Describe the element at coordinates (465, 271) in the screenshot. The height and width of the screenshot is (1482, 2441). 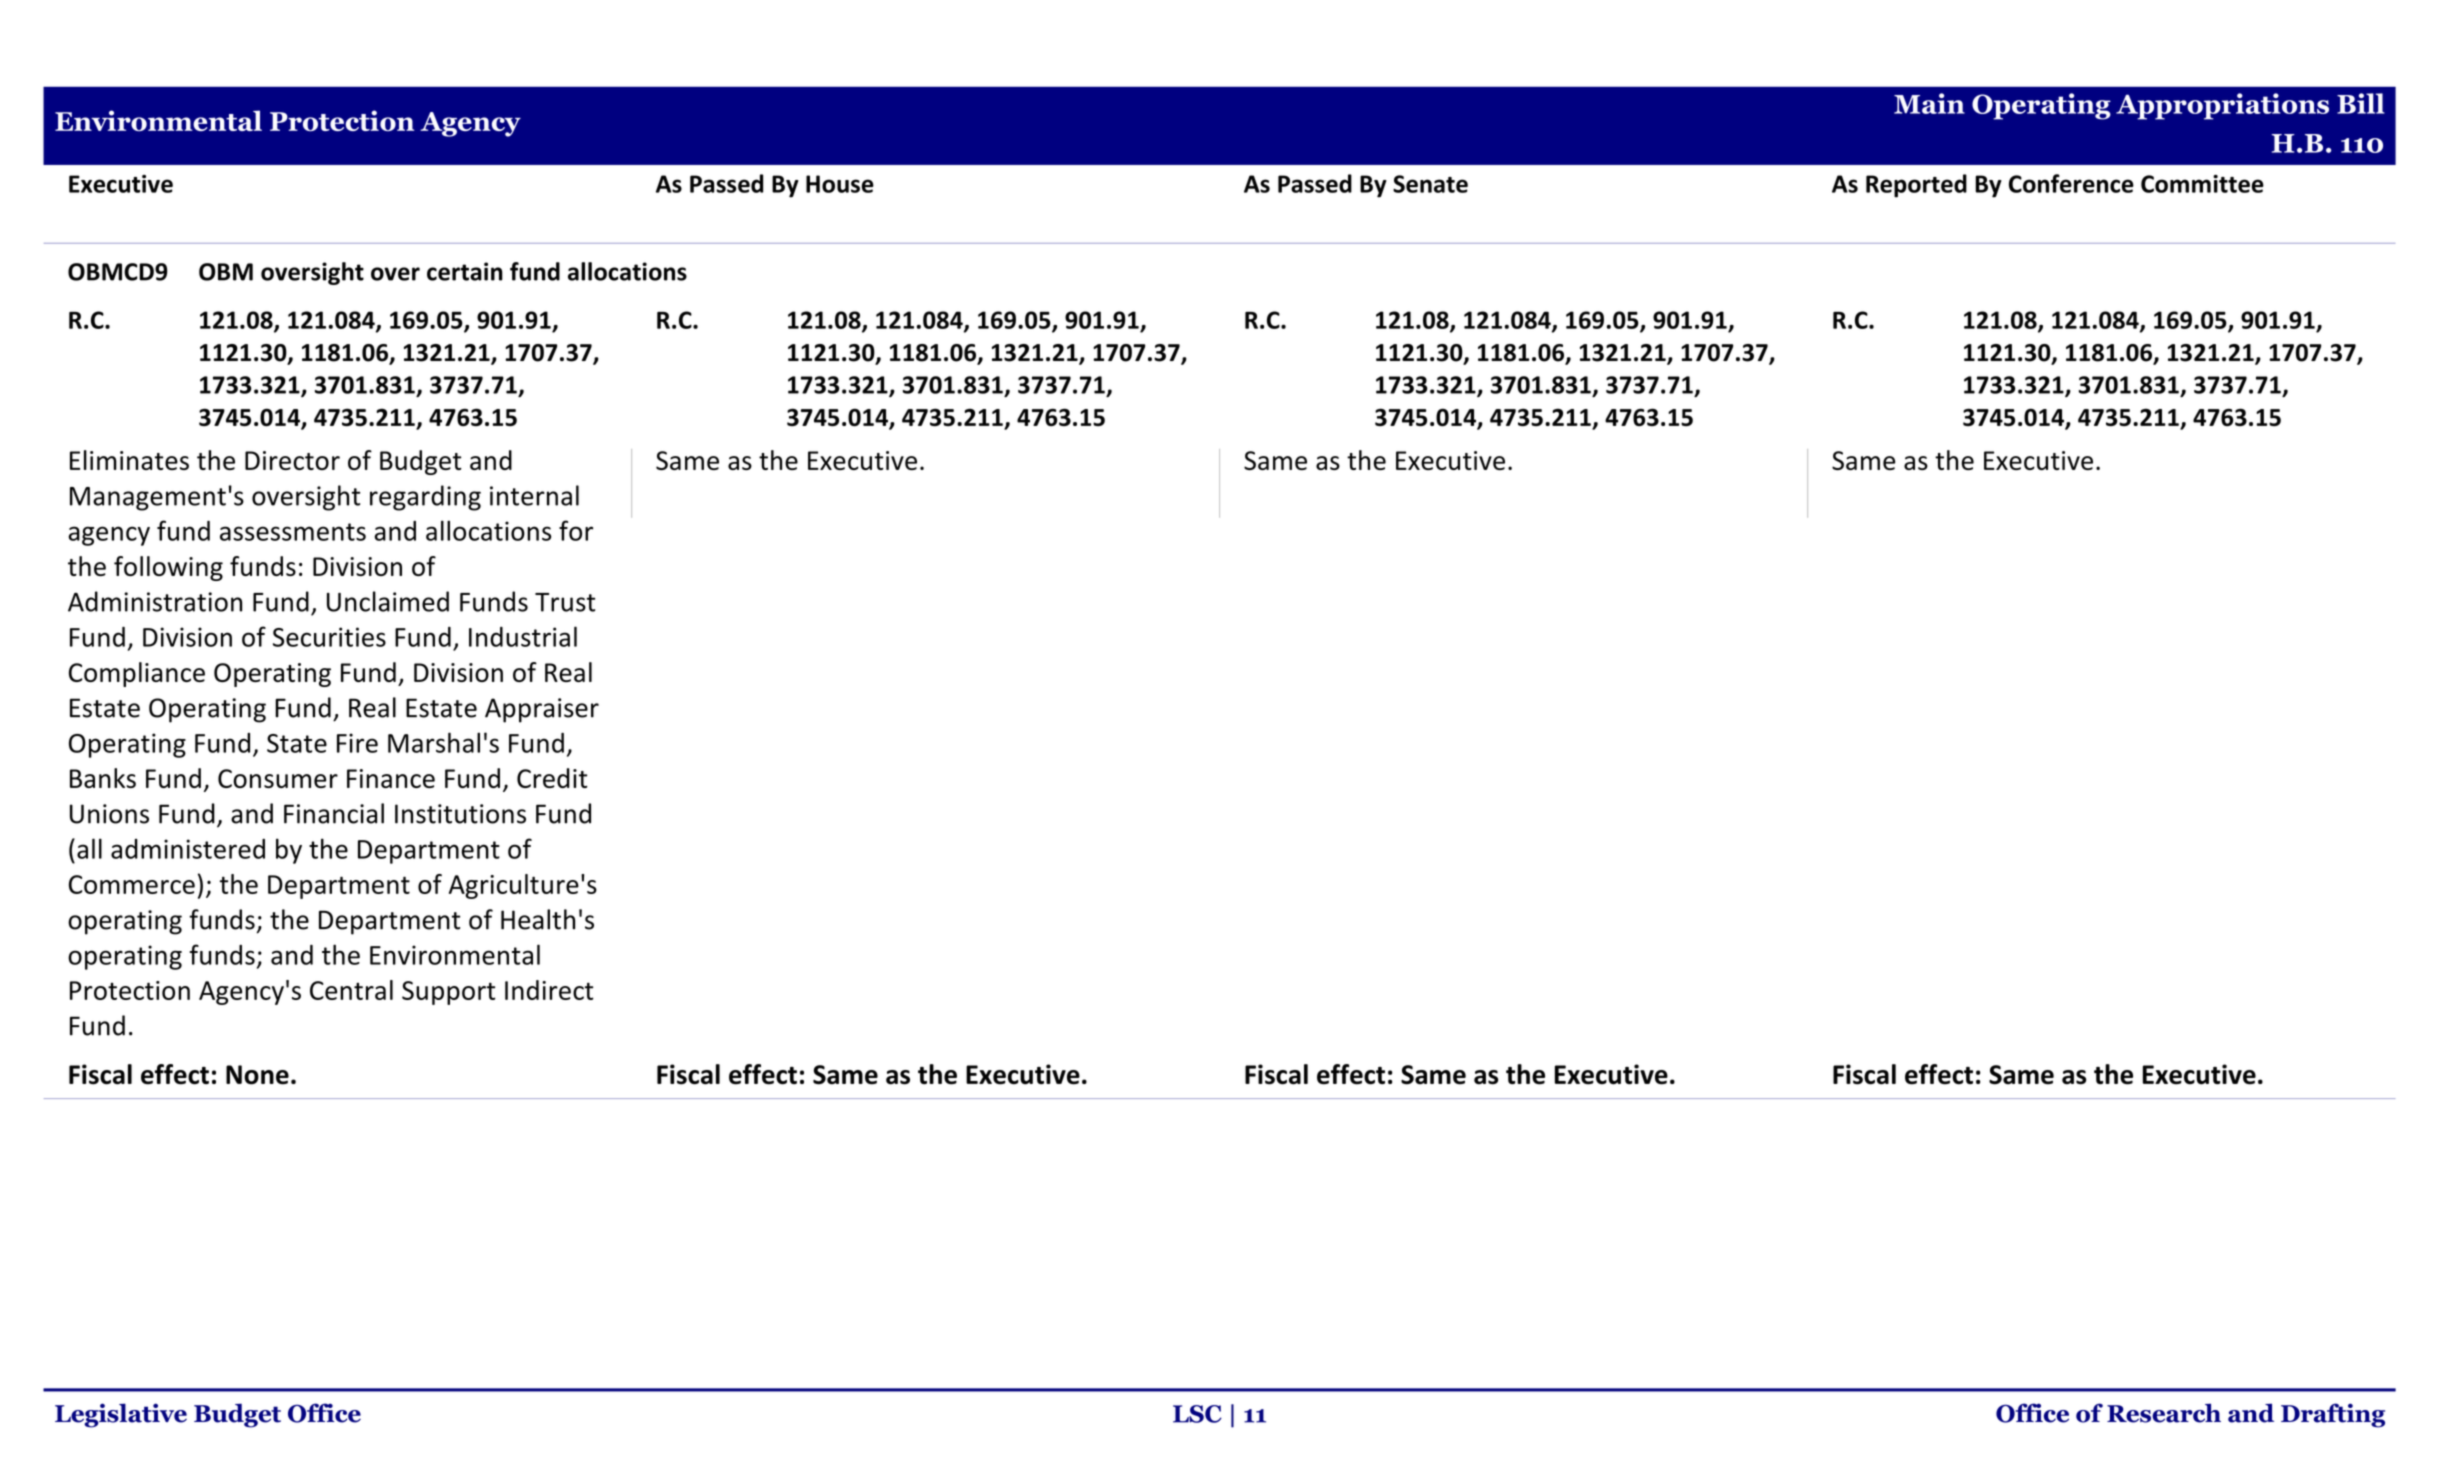
I see `certain` at that location.
